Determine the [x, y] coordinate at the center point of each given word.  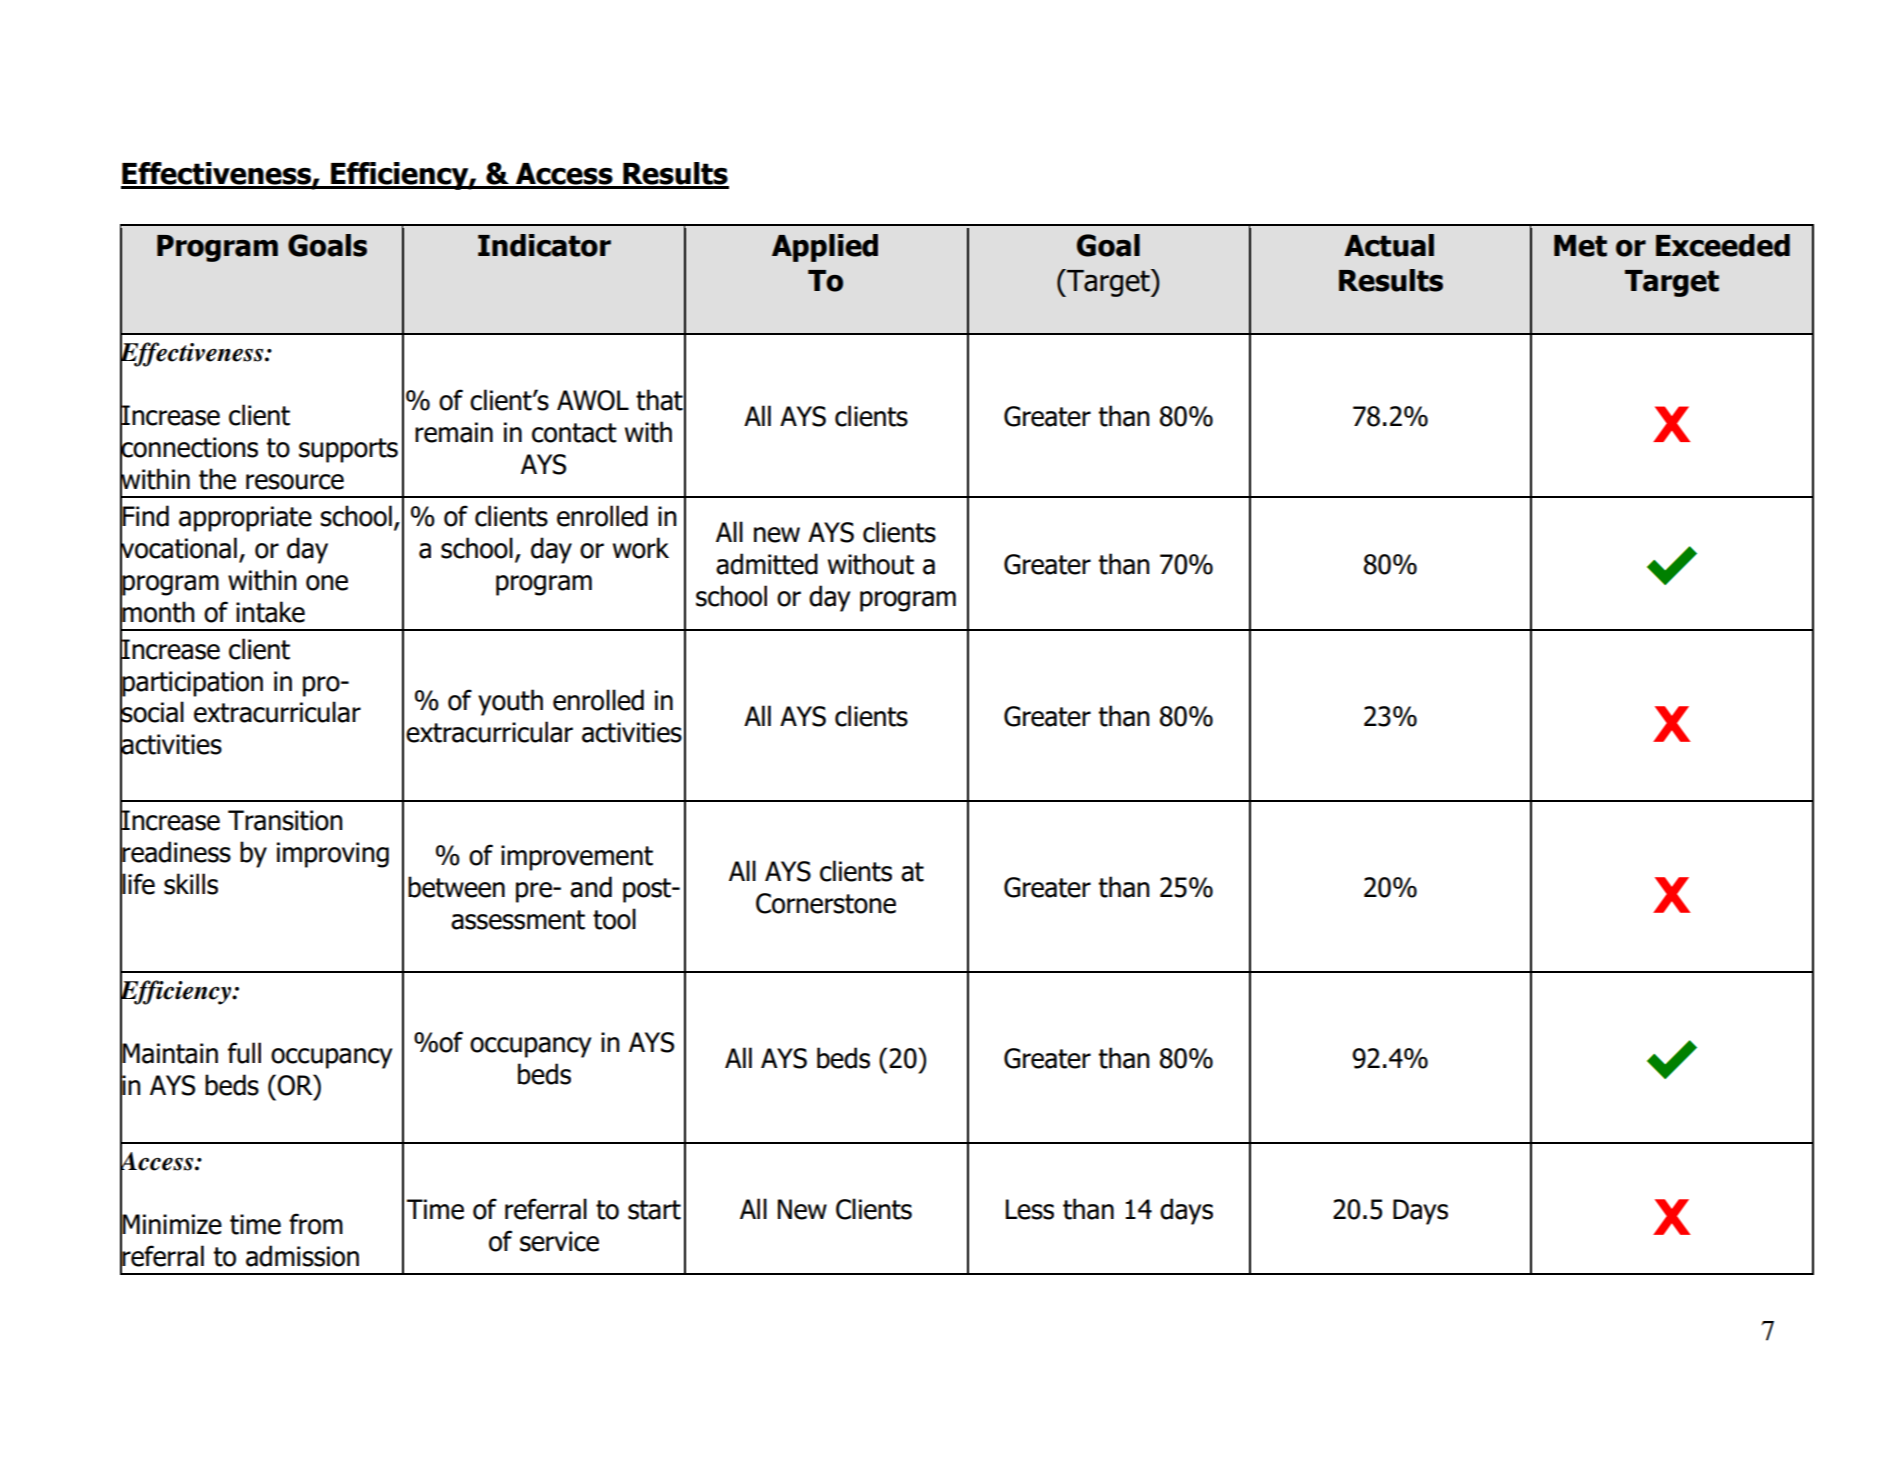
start [654, 1210]
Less [1030, 1209]
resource [295, 482]
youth [510, 702]
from [316, 1224]
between [456, 887]
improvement [577, 858]
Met [1580, 246]
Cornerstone [826, 903]
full [244, 1053]
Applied [825, 248]
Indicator [544, 245]
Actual [1389, 245]
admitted [767, 564]
